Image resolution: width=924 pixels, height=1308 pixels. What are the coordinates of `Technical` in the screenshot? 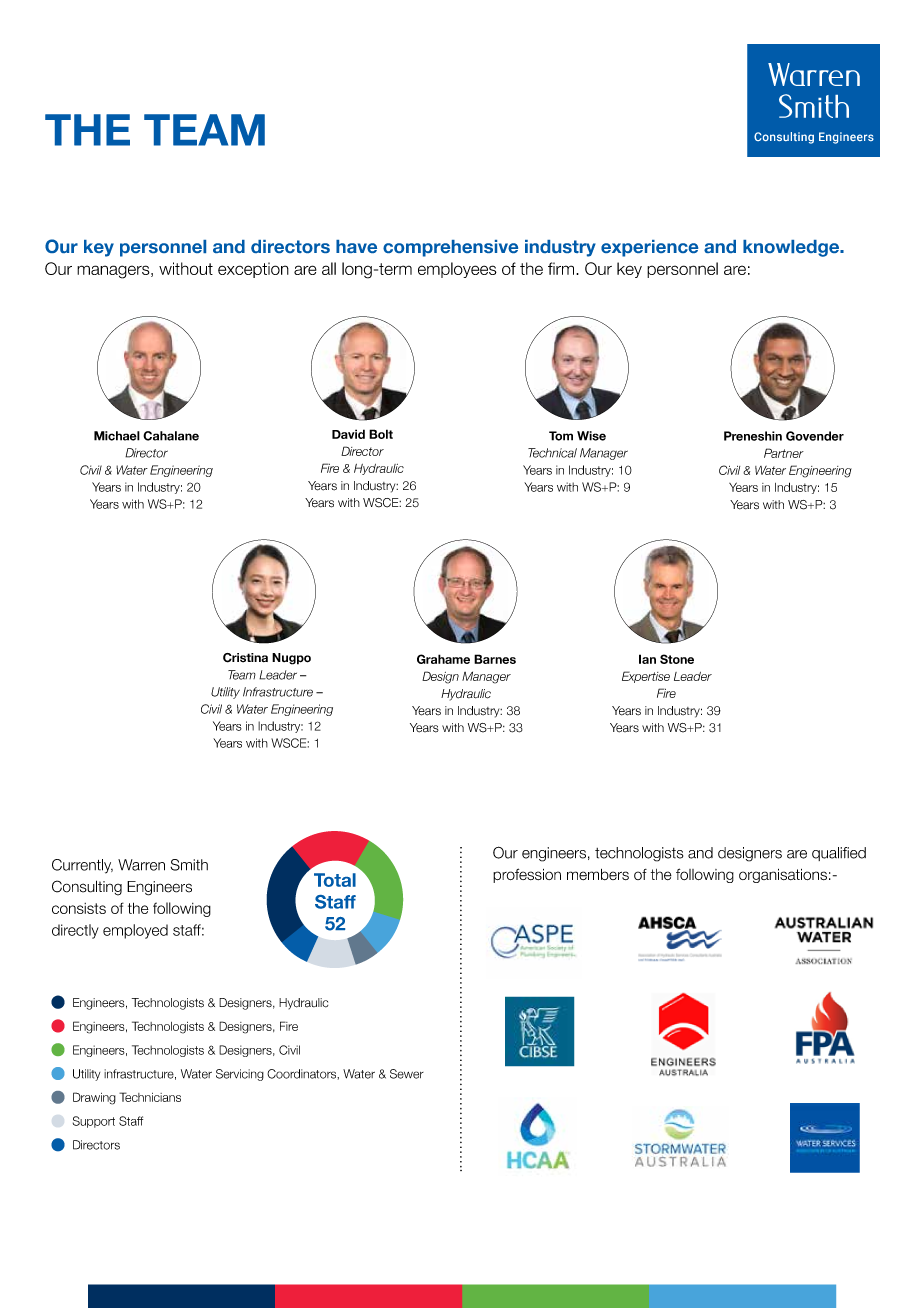 It's located at (552, 453).
